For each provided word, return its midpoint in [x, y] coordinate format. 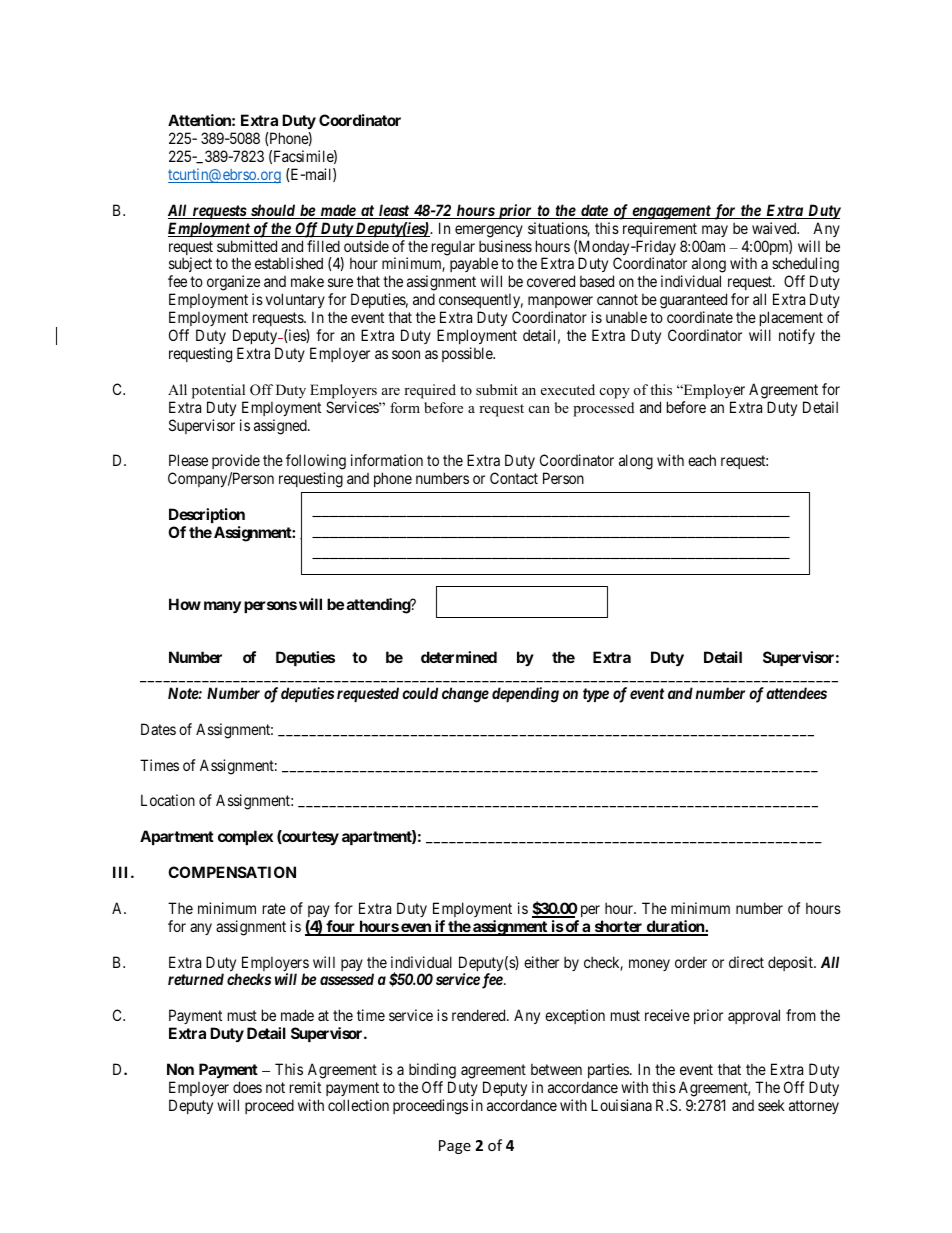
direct [746, 962]
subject [190, 266]
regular [453, 248]
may [715, 231]
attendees [796, 693]
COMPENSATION [232, 872]
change [465, 695]
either [541, 962]
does [247, 1087]
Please [188, 460]
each [702, 460]
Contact [514, 478]
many [222, 607]
